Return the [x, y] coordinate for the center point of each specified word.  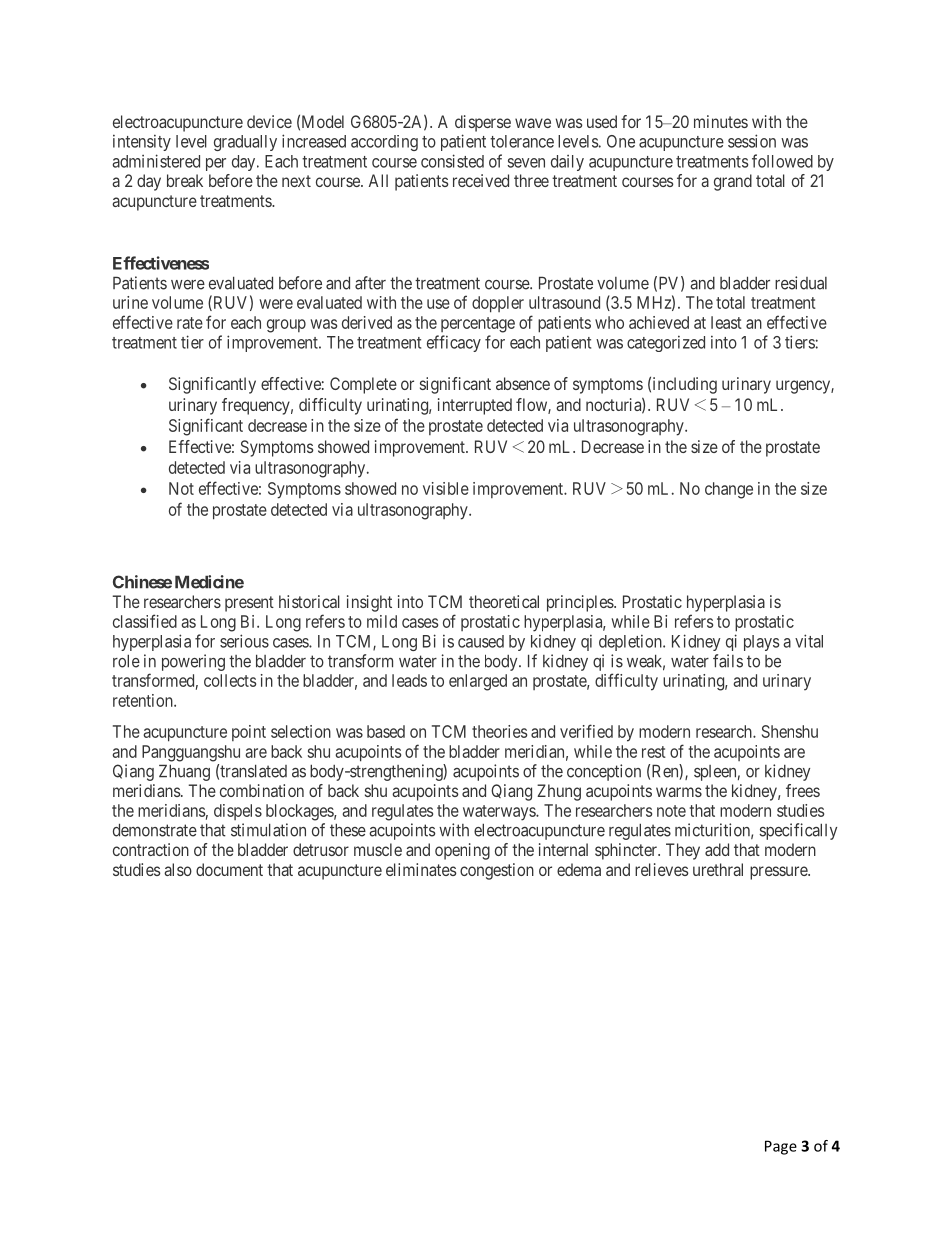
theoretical [504, 601]
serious [244, 641]
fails [728, 661]
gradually [245, 143]
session [752, 141]
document [229, 869]
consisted [452, 161]
